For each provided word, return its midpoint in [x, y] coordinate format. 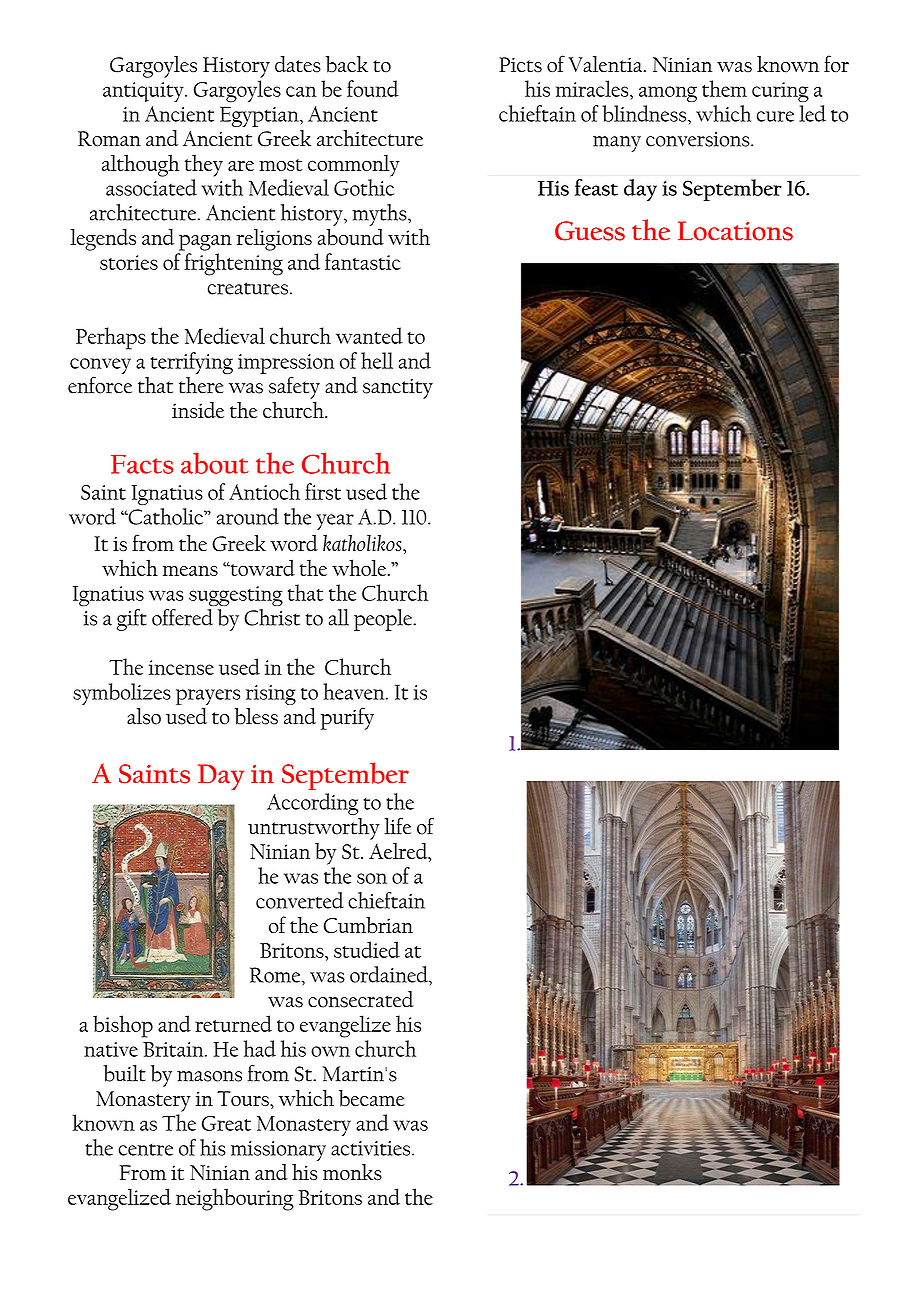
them [724, 88]
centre [145, 1149]
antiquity [144, 92]
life [397, 826]
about [215, 463]
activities [370, 1148]
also [144, 716]
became [372, 1098]
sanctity [398, 389]
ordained [390, 974]
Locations [735, 231]
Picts [520, 65]
